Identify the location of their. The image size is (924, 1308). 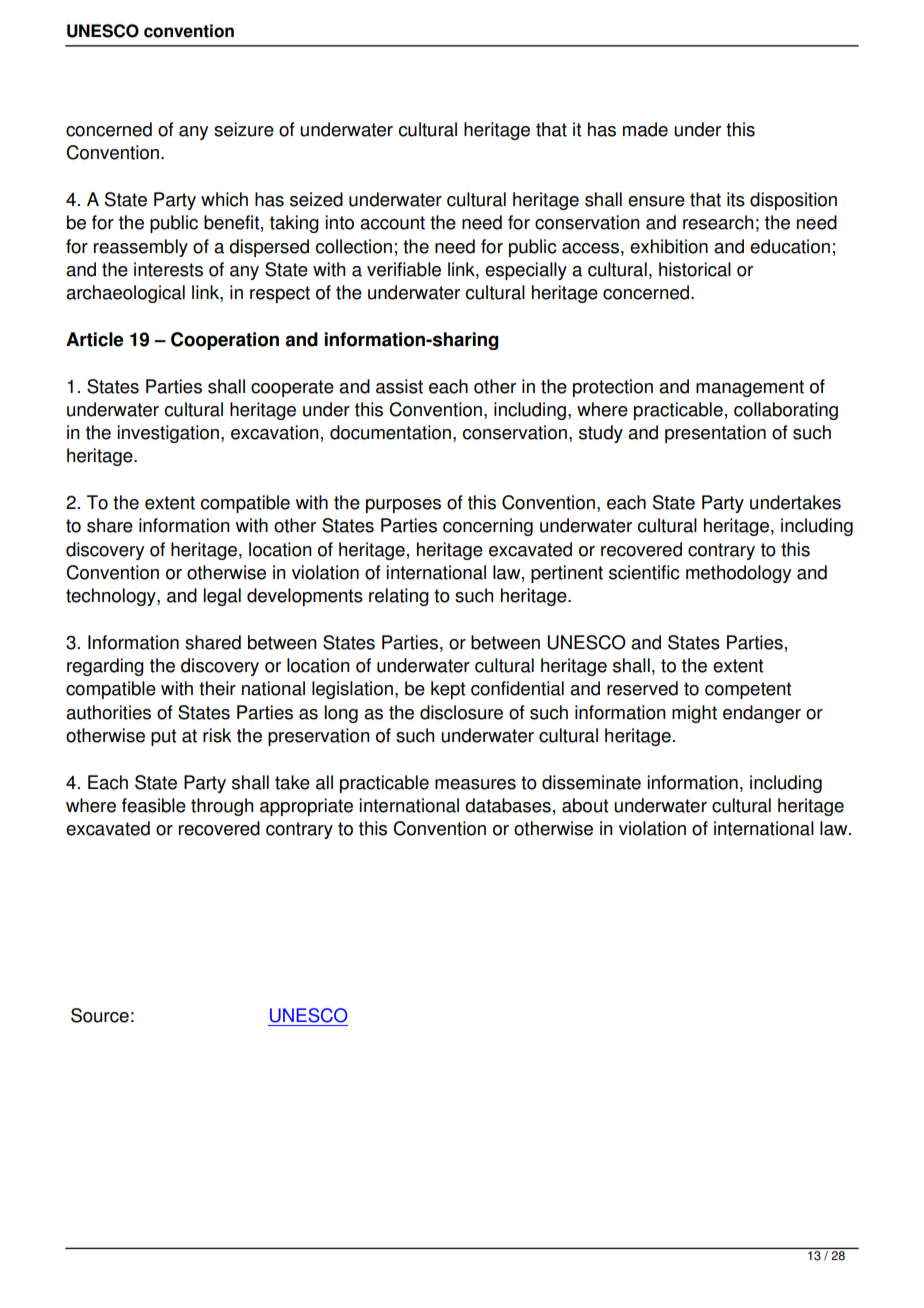
(217, 688).
